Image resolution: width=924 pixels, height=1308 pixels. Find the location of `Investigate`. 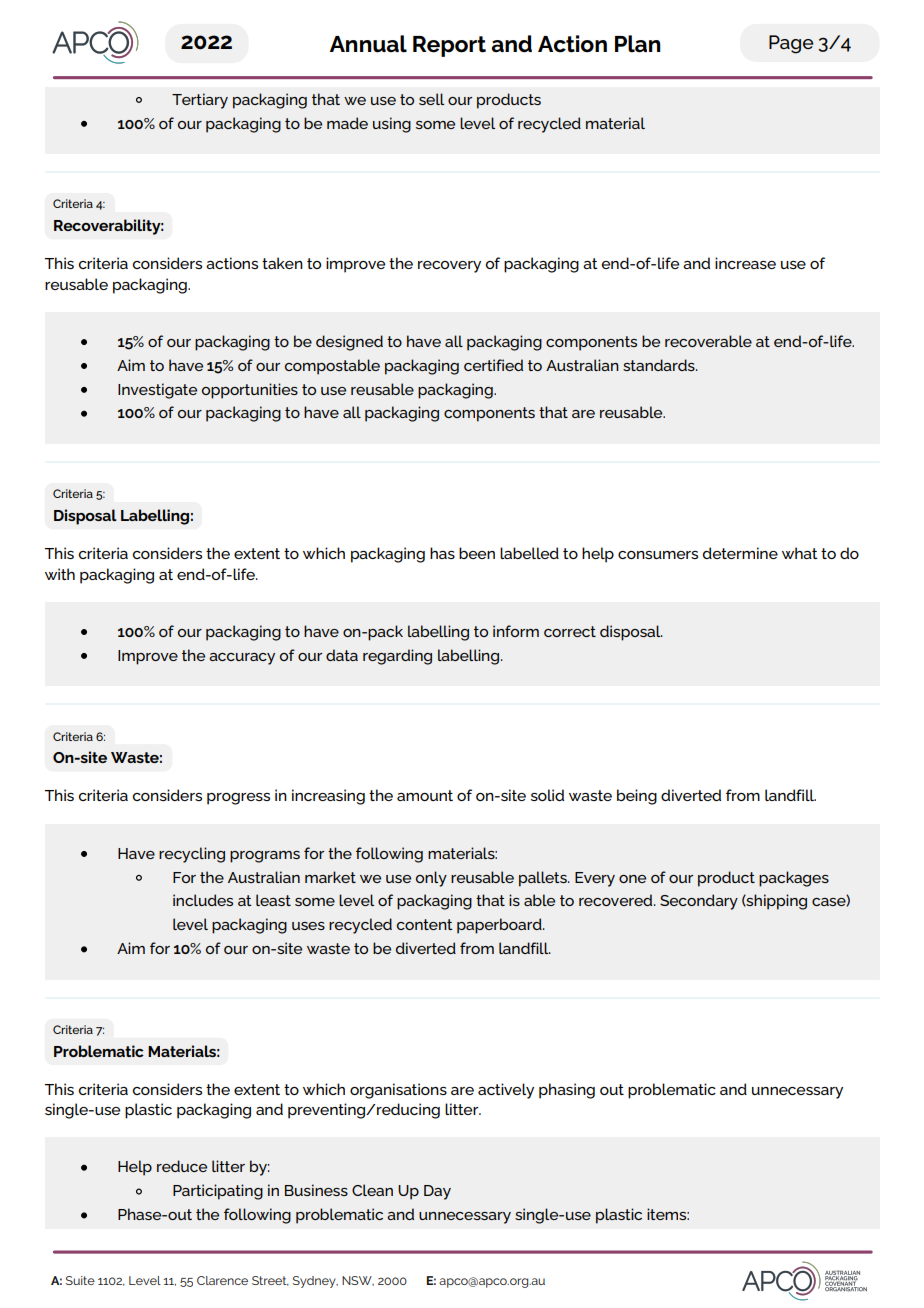

Investigate is located at coordinates (157, 391).
